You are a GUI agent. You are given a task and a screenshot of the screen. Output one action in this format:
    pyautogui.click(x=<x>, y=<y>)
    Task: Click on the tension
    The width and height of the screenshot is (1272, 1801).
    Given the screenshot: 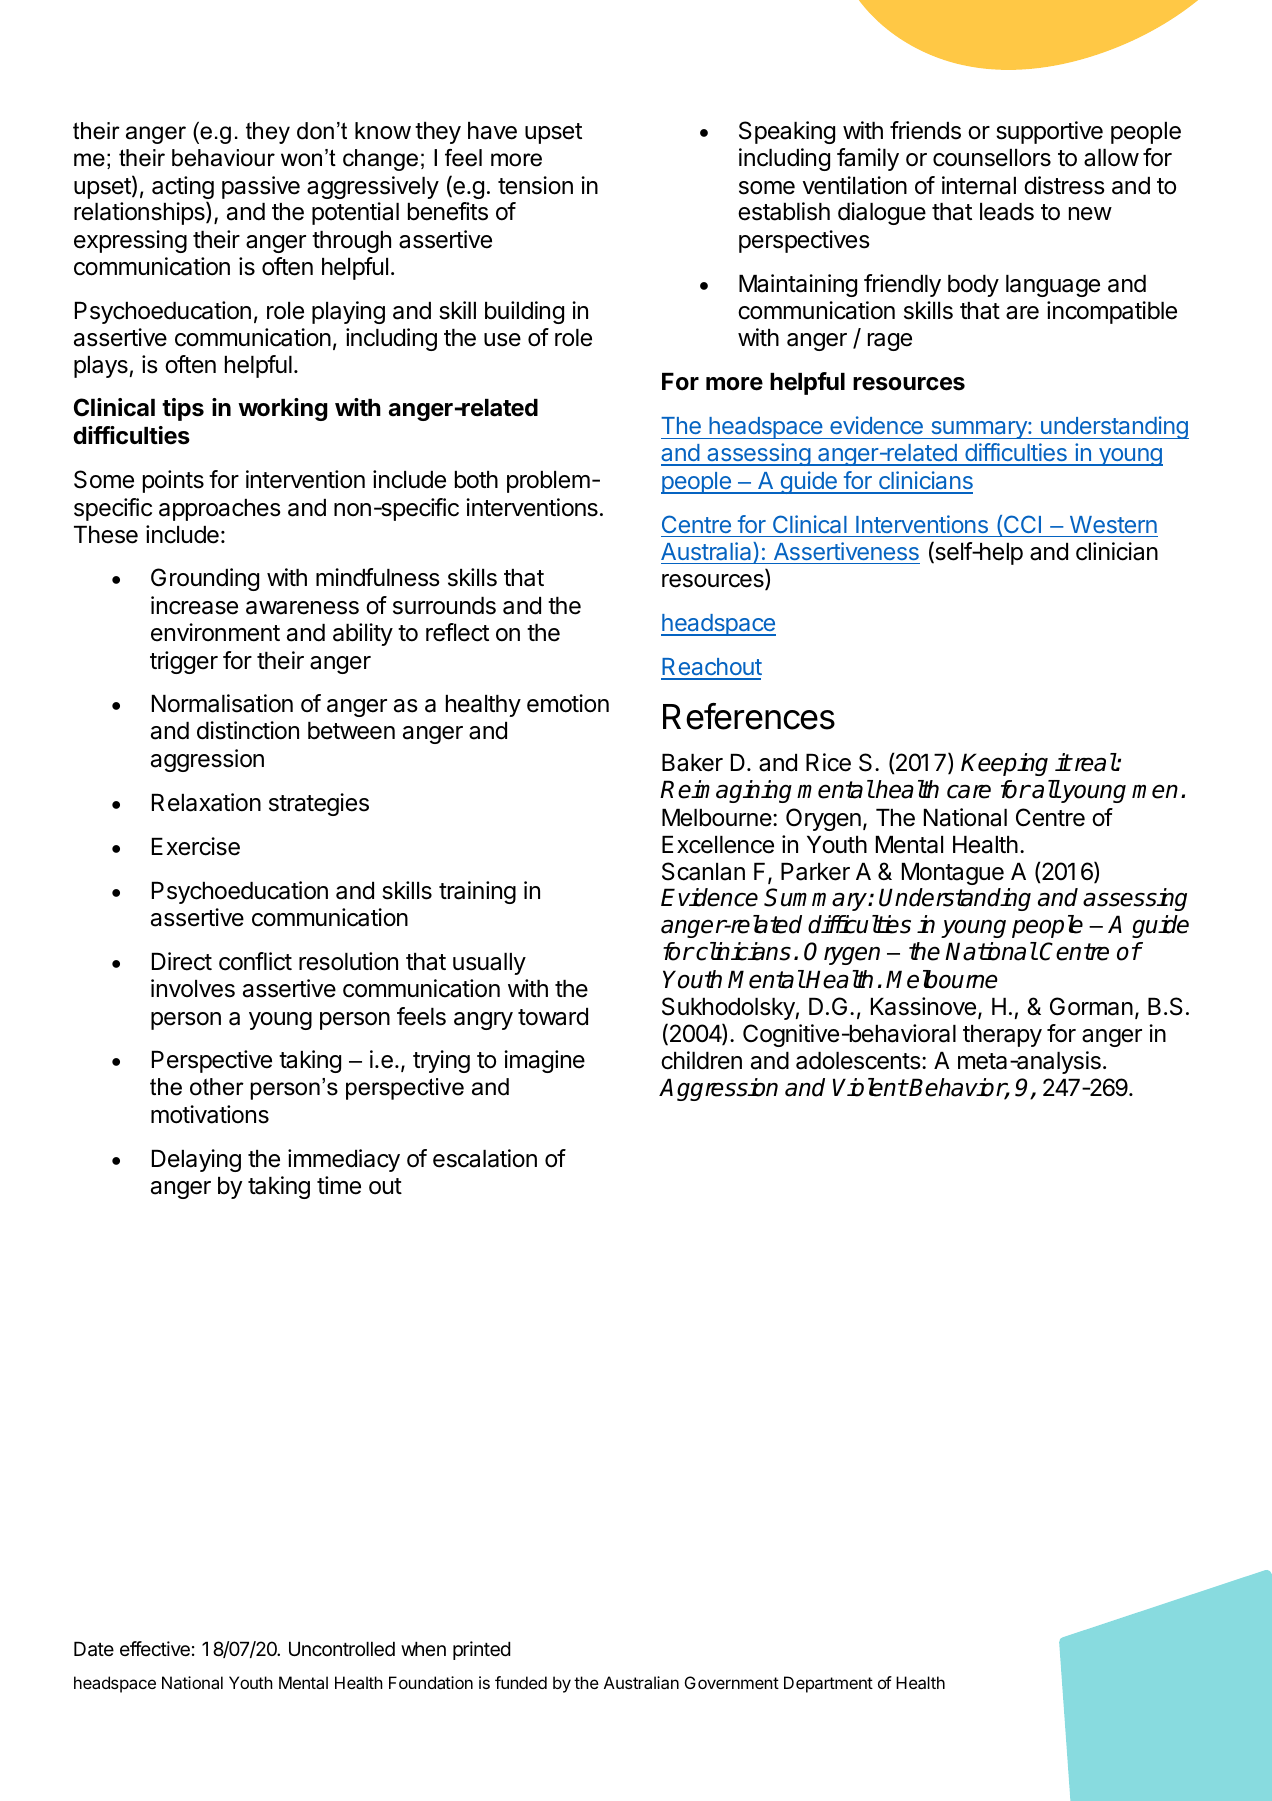 What is the action you would take?
    pyautogui.click(x=535, y=185)
